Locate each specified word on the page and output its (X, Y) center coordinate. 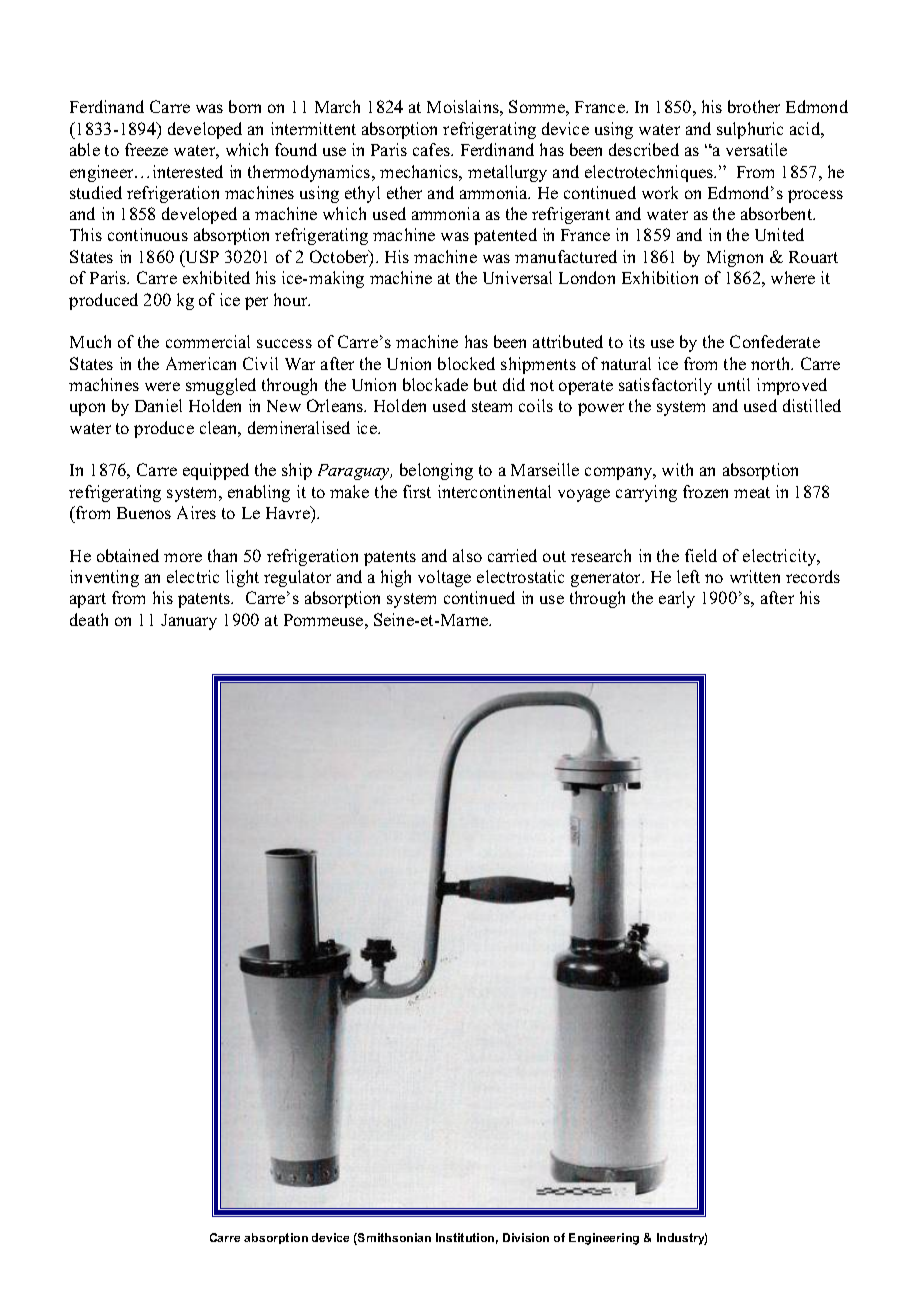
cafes (432, 149)
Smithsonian (393, 1239)
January (189, 622)
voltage (444, 578)
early (677, 599)
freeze (146, 149)
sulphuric (750, 130)
